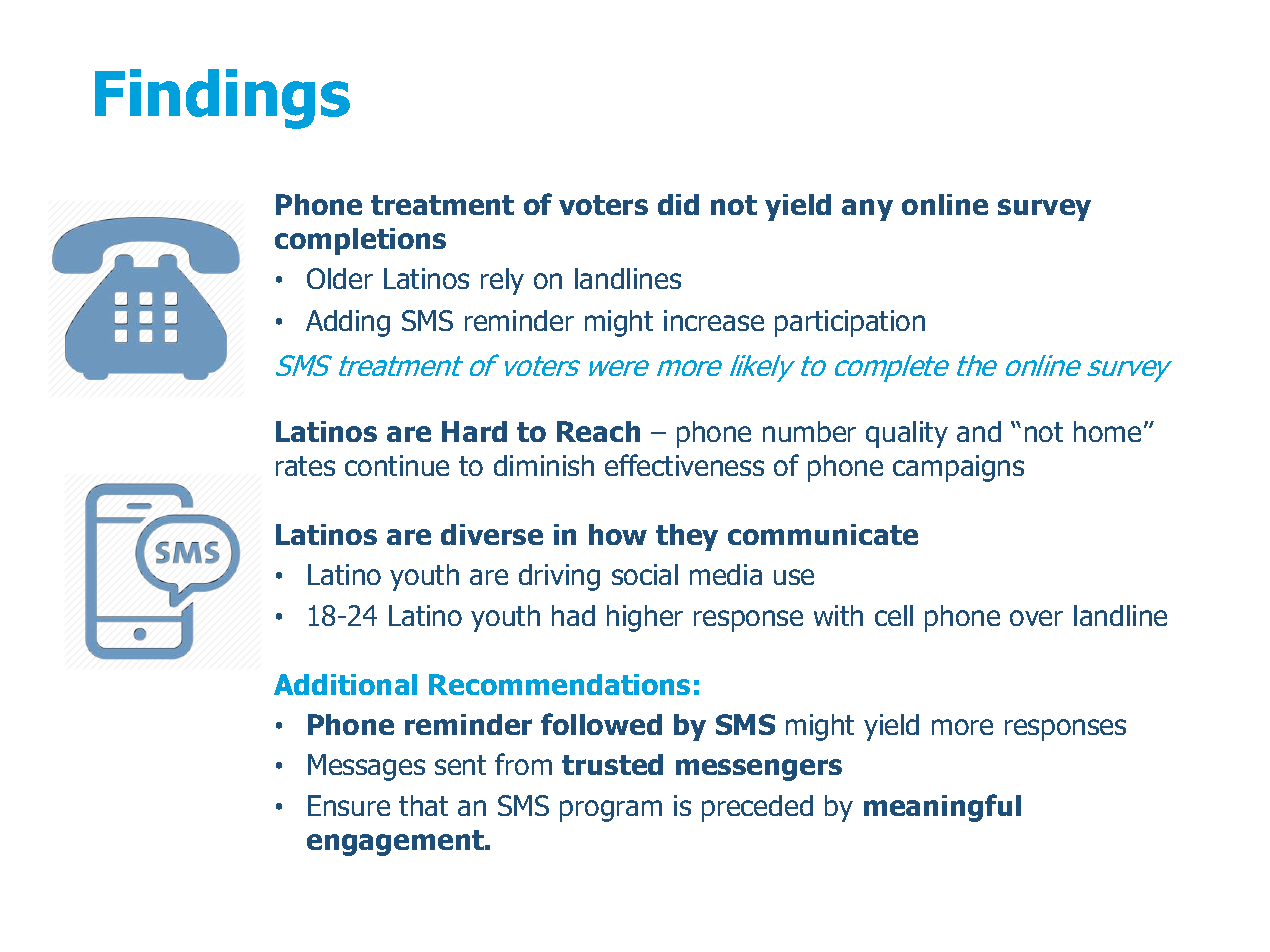  What do you see at coordinates (349, 805) in the document?
I see `Ensure` at bounding box center [349, 805].
